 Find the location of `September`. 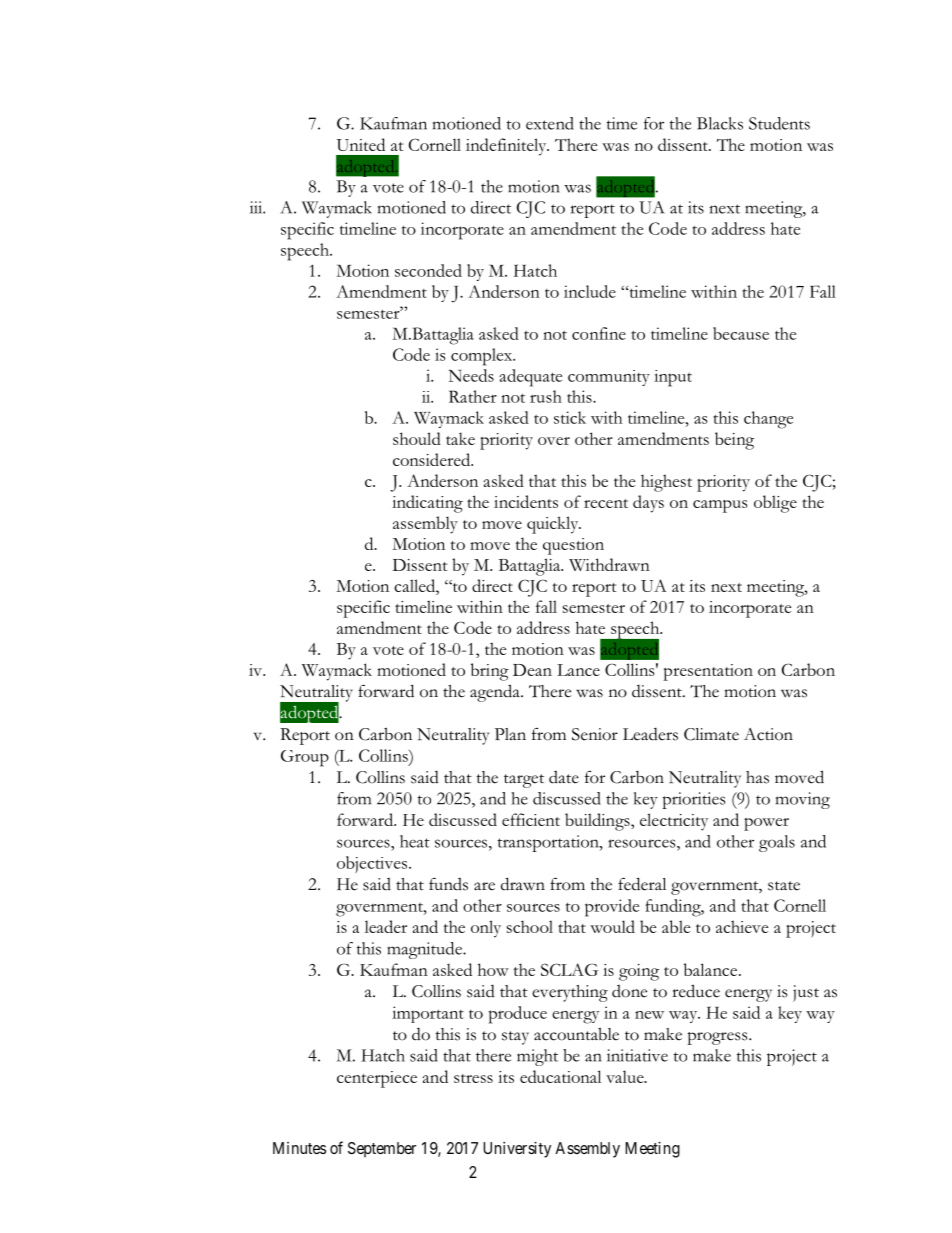

September is located at coordinates (382, 1150).
